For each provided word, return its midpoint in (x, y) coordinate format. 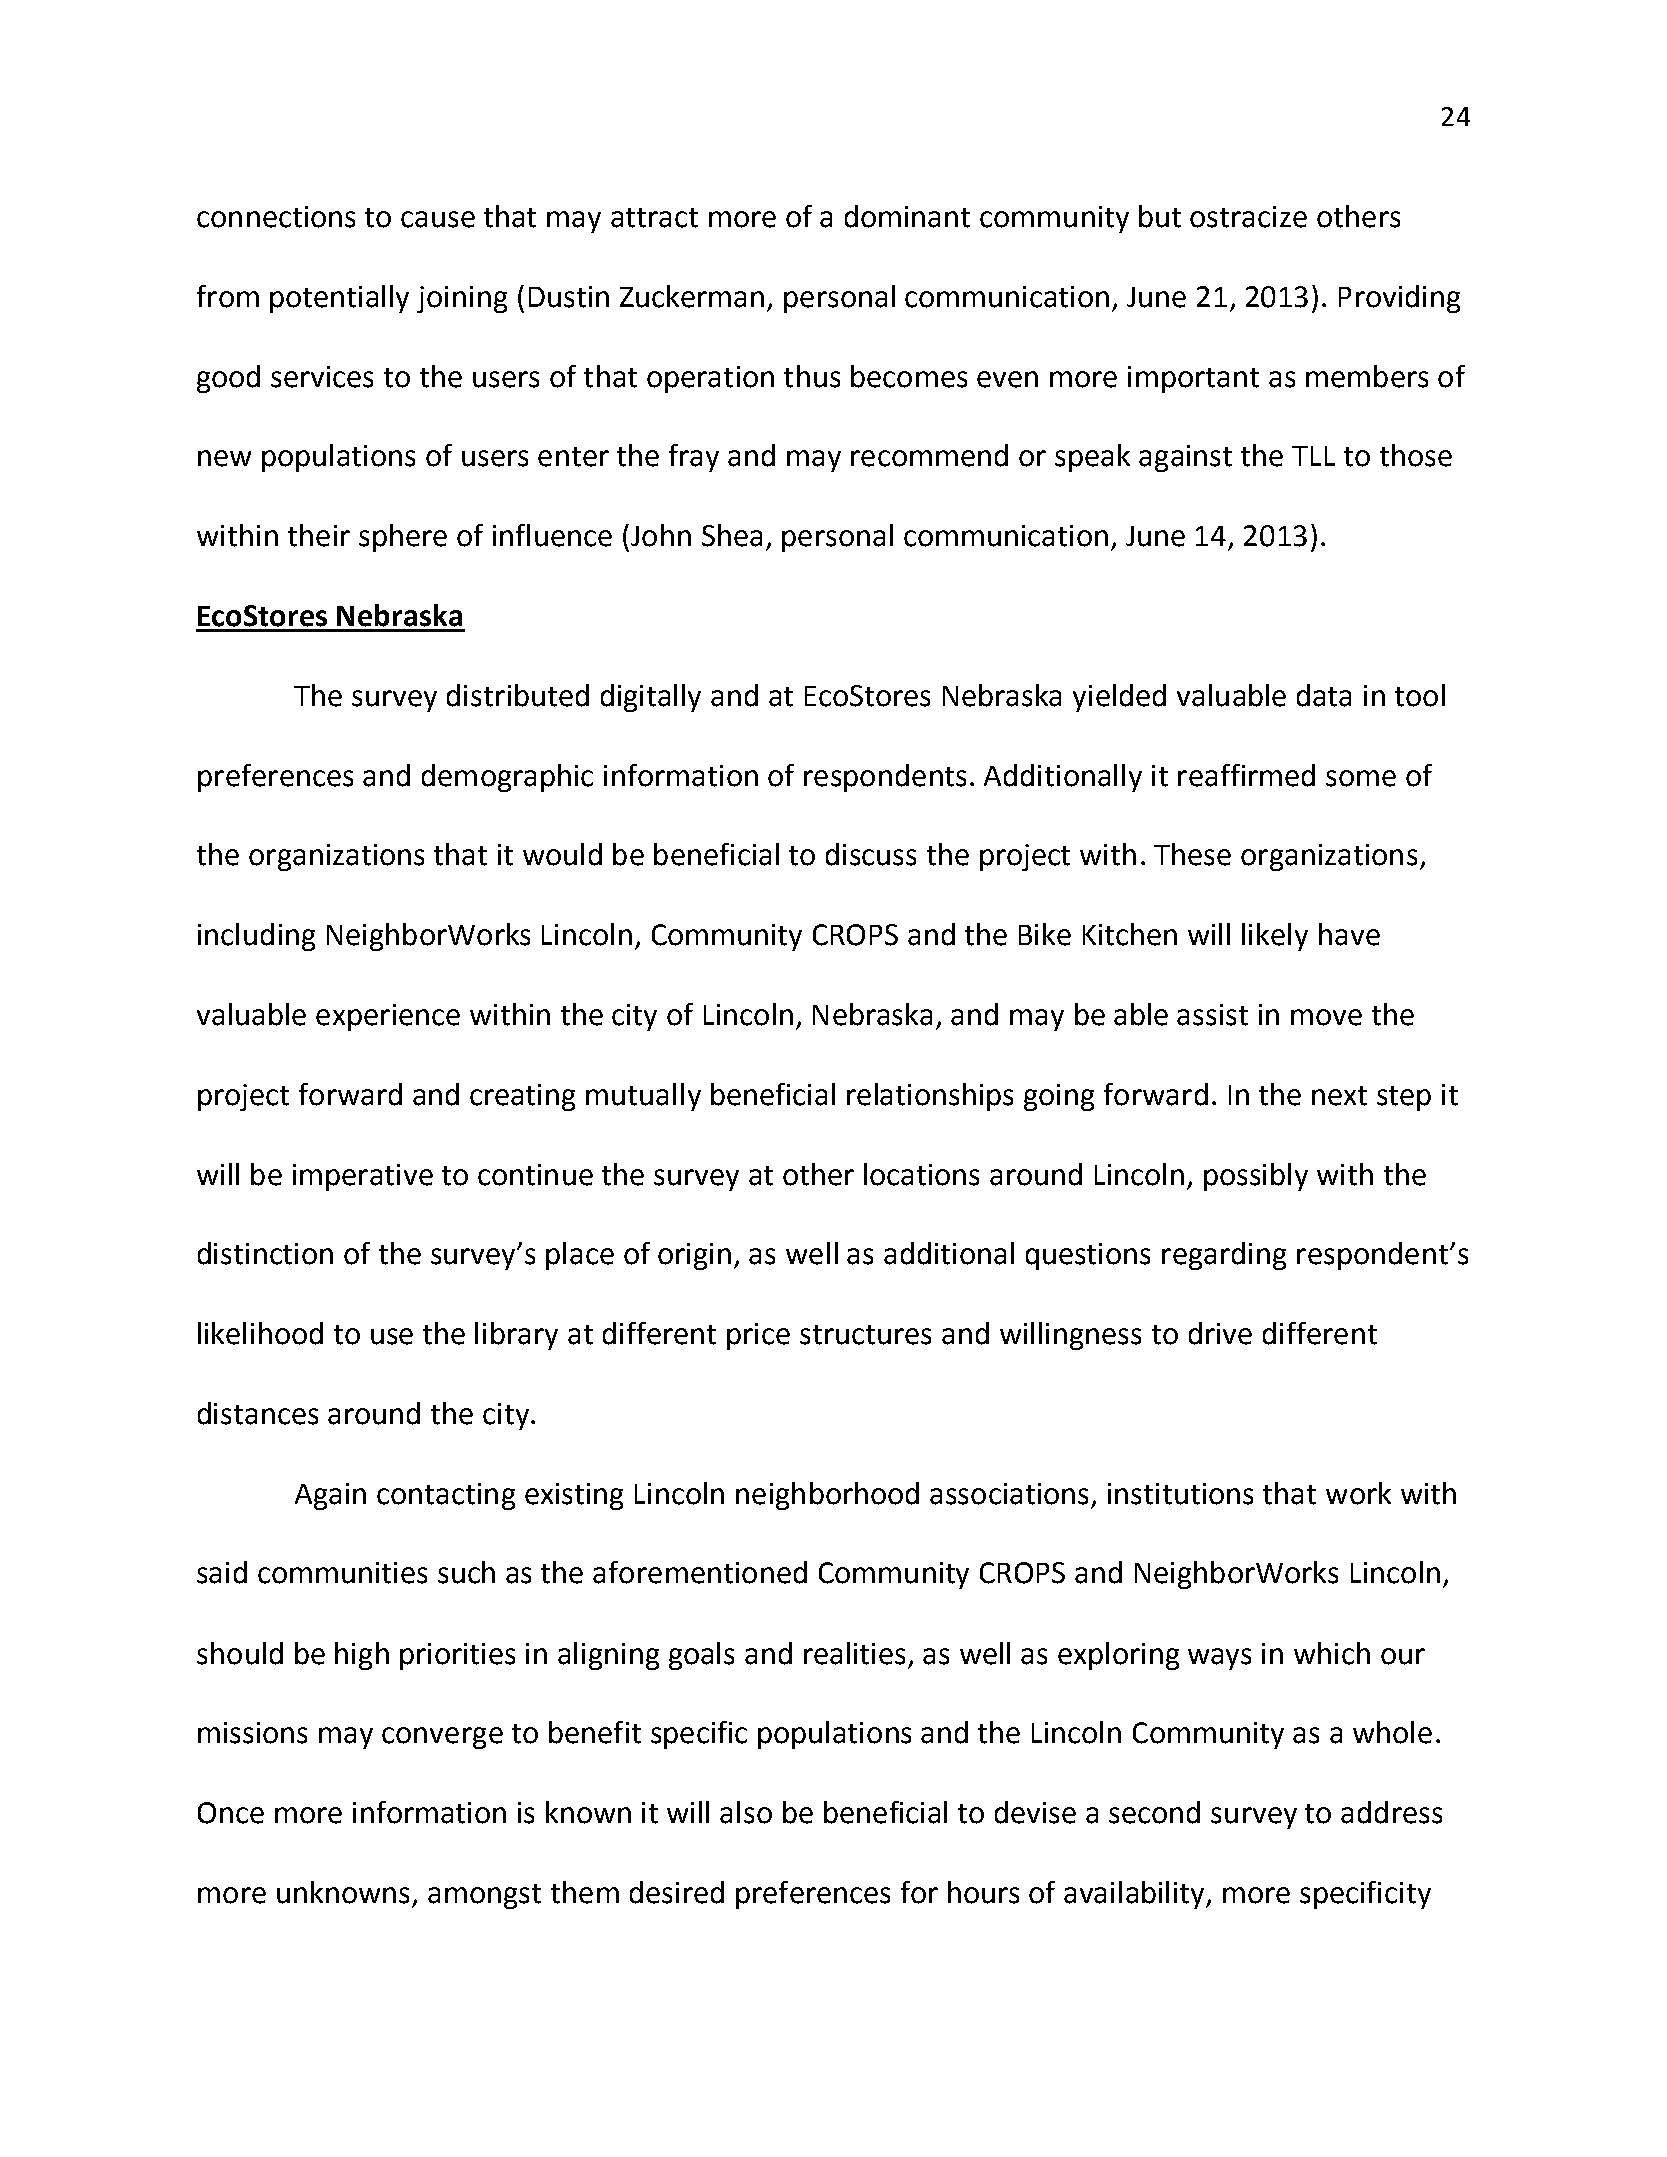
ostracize (1248, 217)
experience (388, 1017)
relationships (930, 1097)
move (1326, 1017)
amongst (484, 1896)
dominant (907, 216)
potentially (339, 299)
